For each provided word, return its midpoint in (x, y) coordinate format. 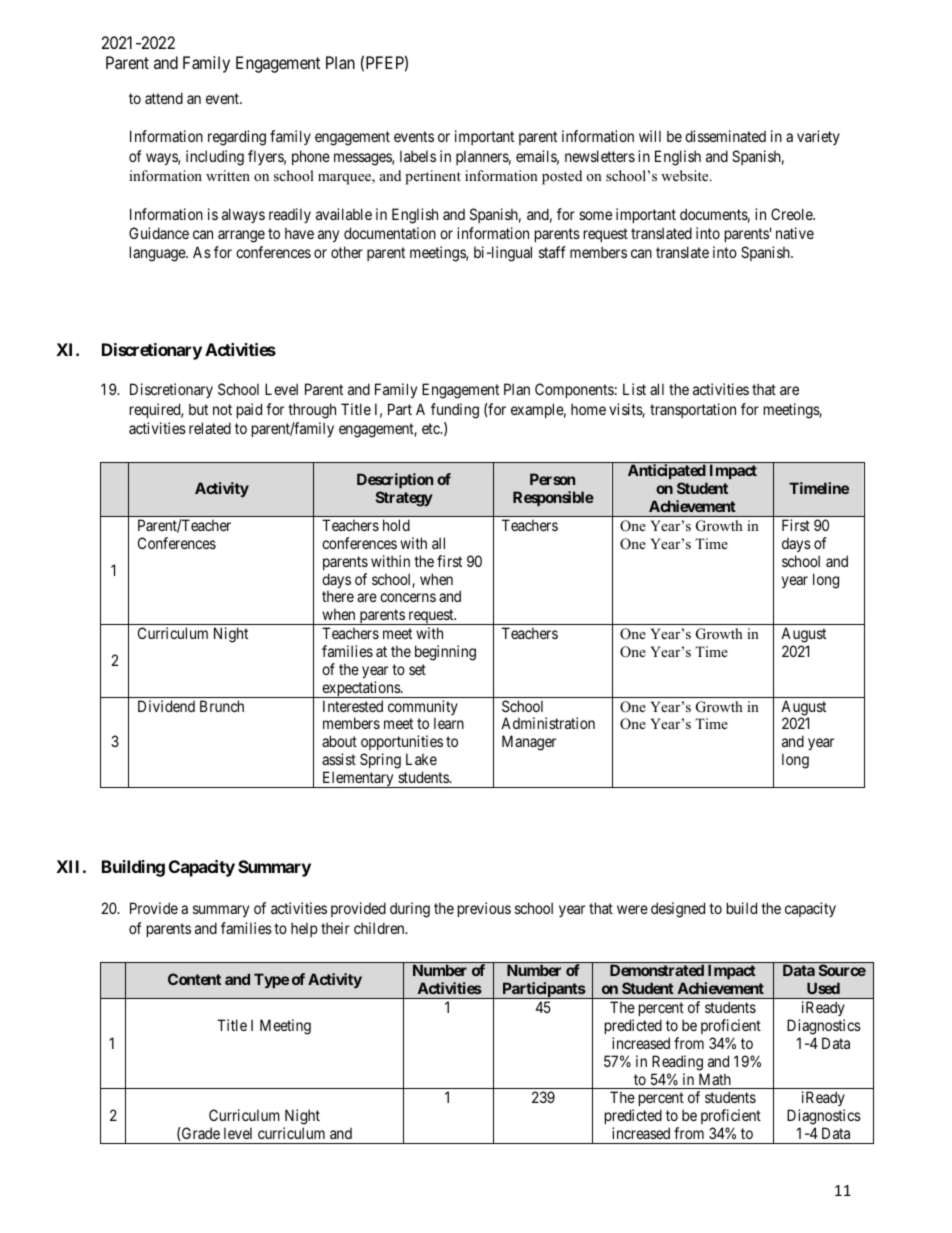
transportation (693, 410)
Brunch (222, 706)
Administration (548, 723)
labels (418, 156)
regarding (237, 138)
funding (455, 411)
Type (271, 980)
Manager (529, 743)
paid (249, 410)
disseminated (725, 136)
